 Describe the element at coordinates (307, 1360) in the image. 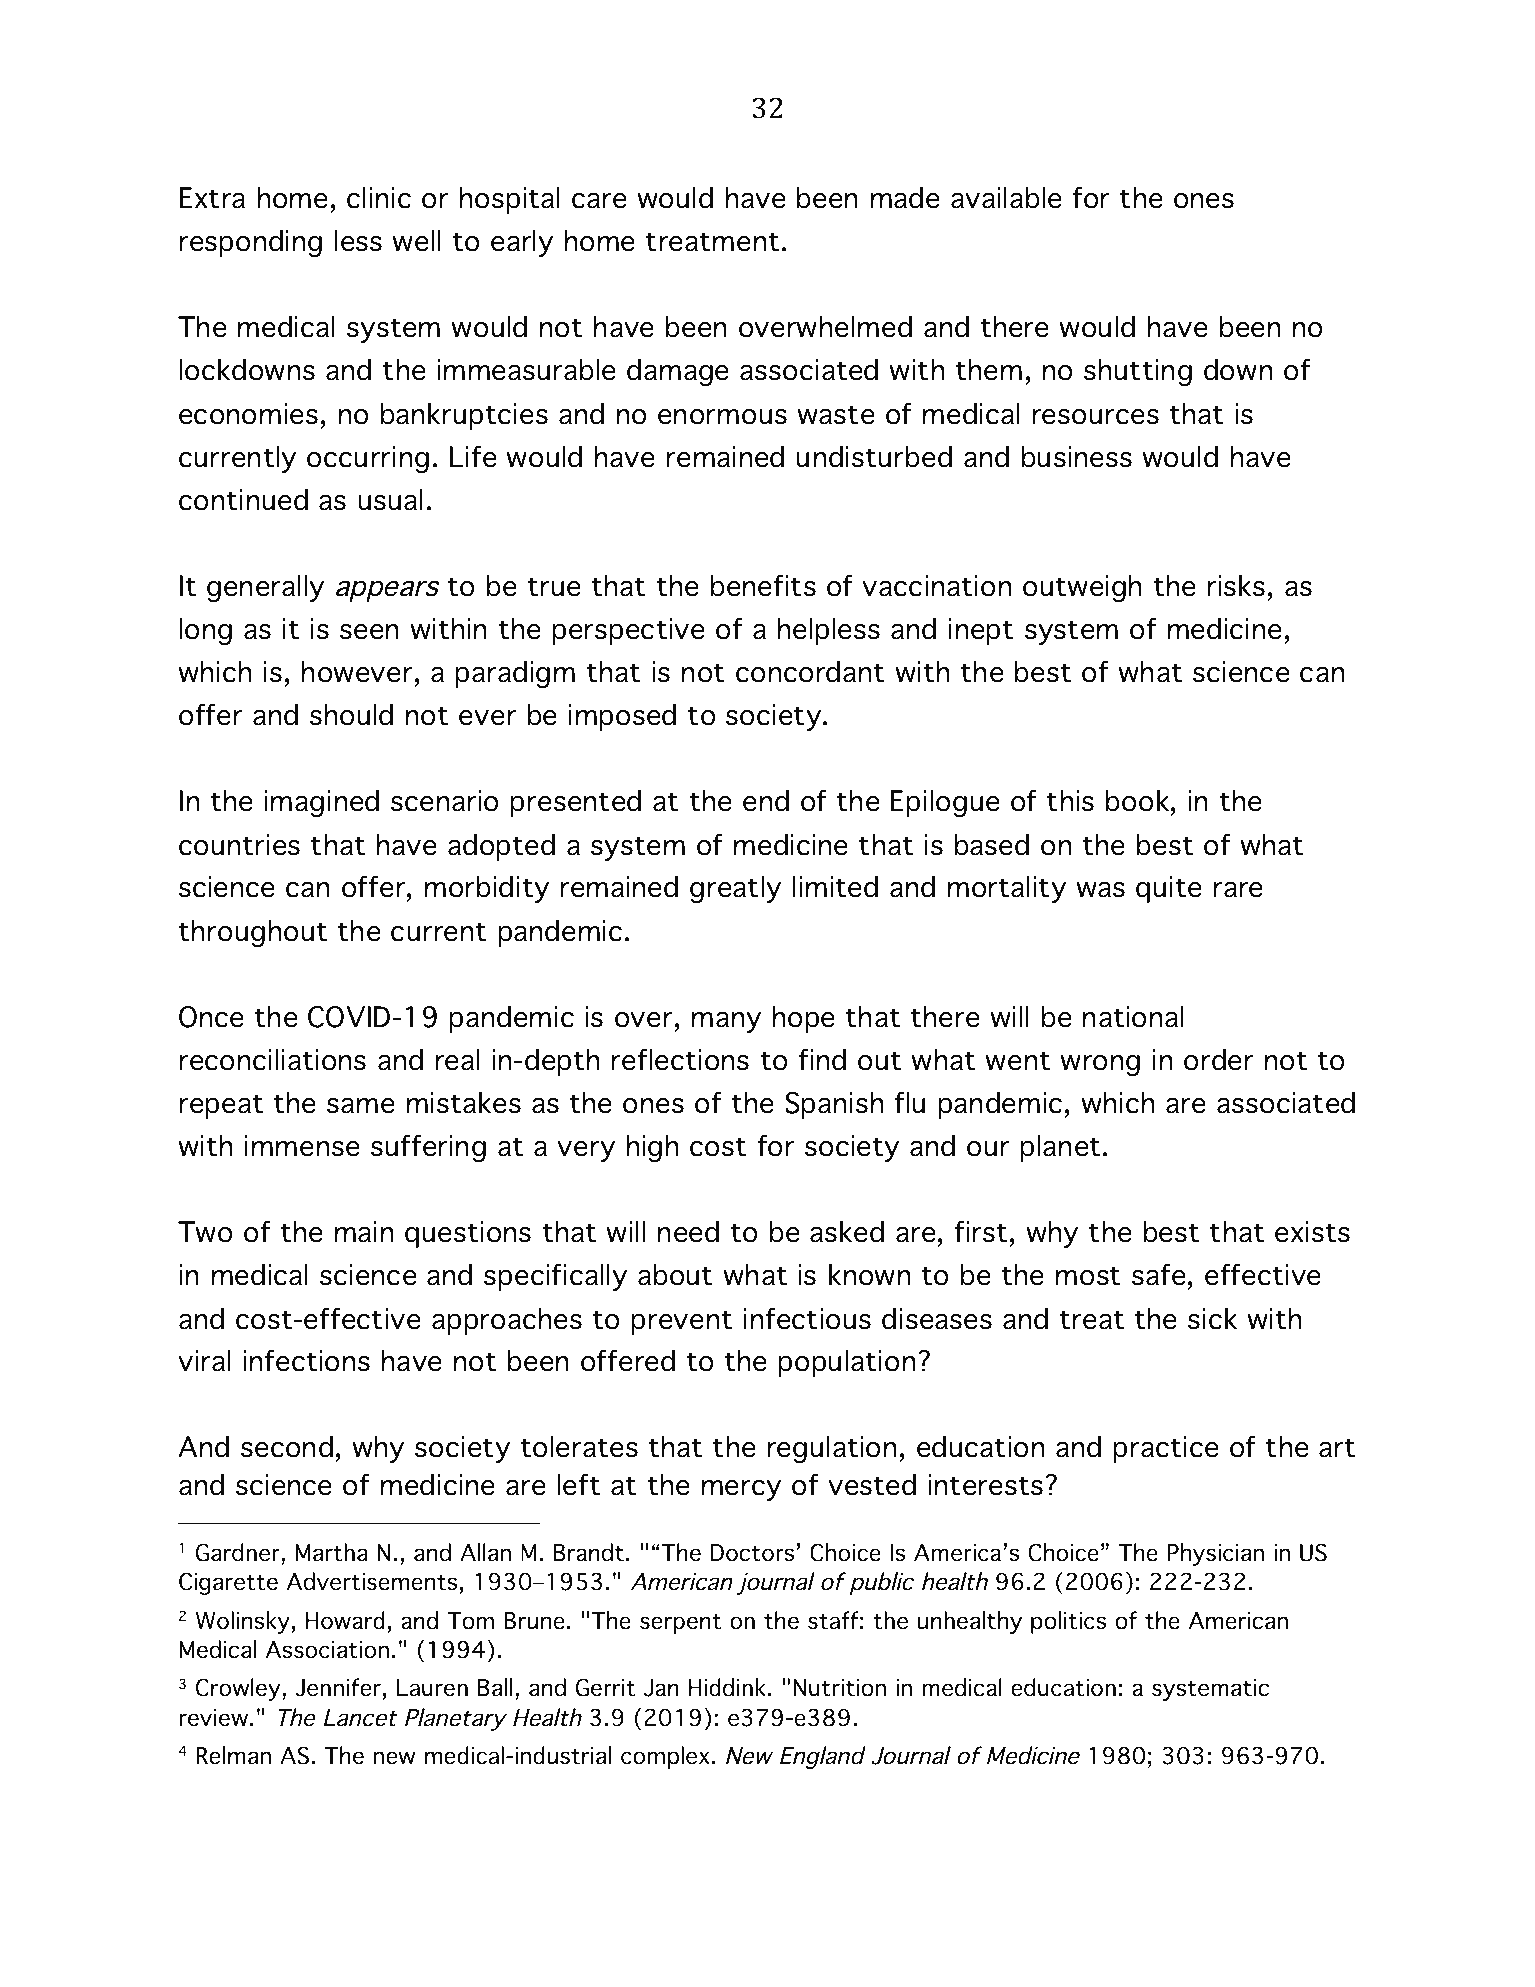

I see `infections` at that location.
